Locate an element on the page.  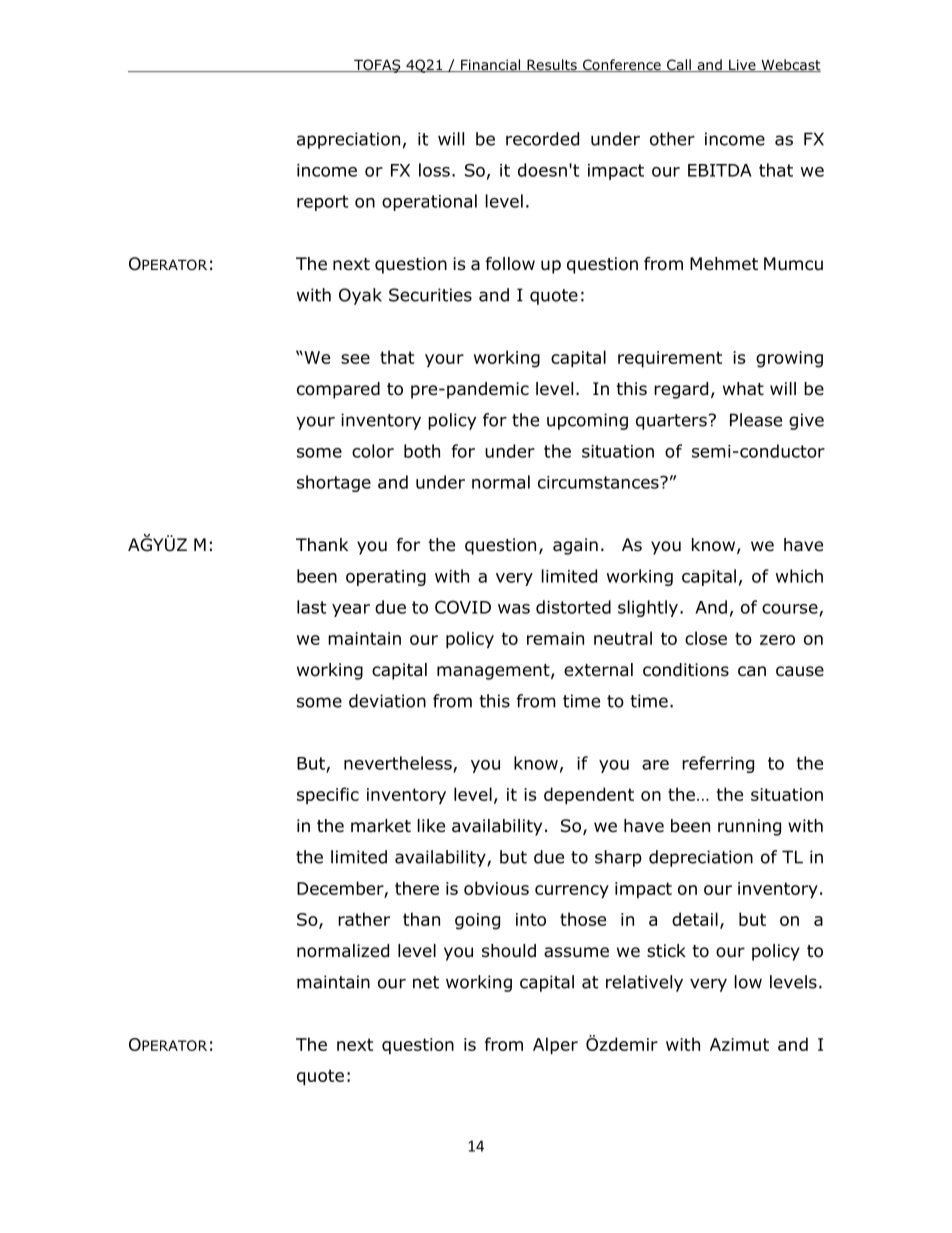
rather is located at coordinates (364, 919).
